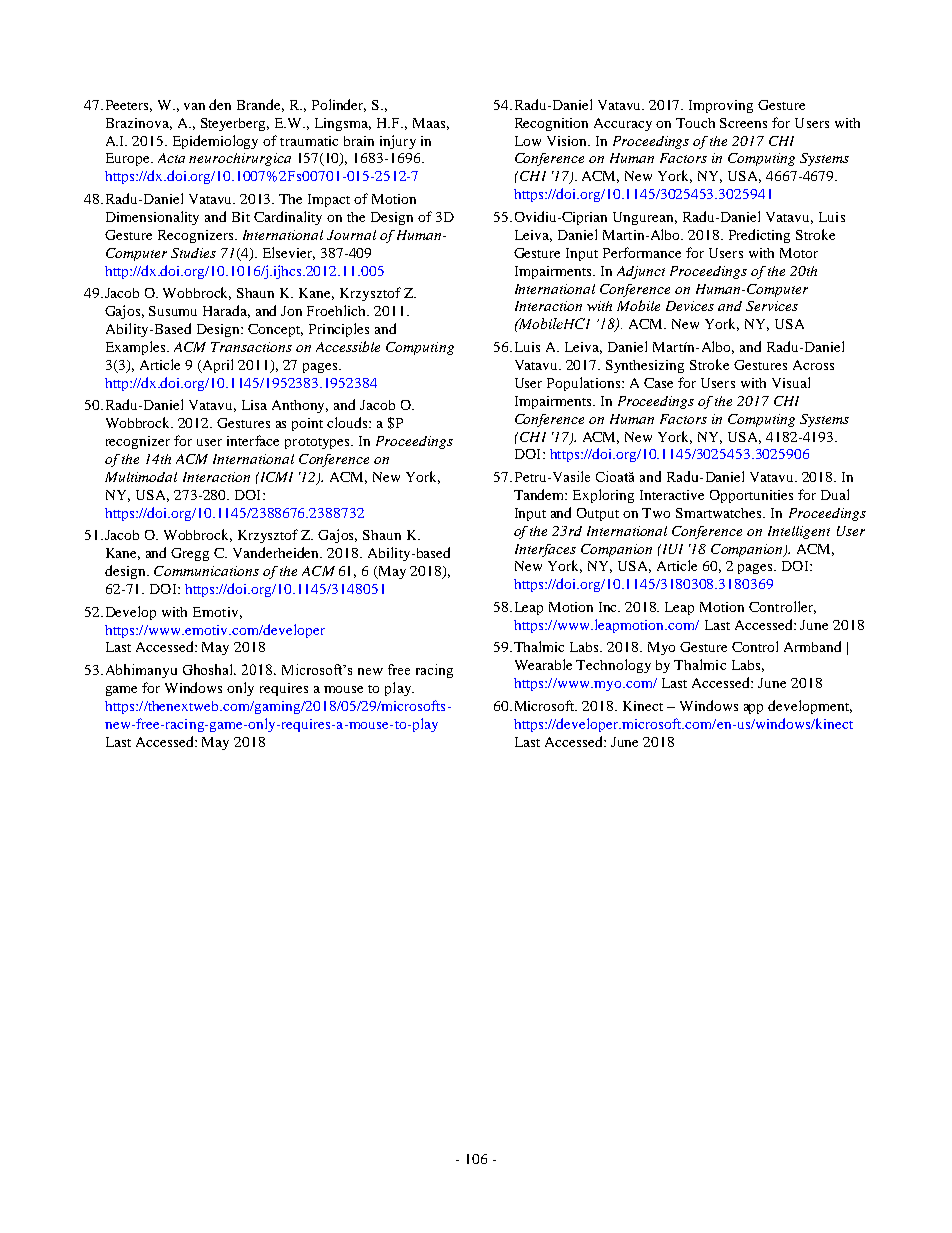 The width and height of the image is (952, 1233). What do you see at coordinates (791, 382) in the image?
I see `Visual` at bounding box center [791, 382].
